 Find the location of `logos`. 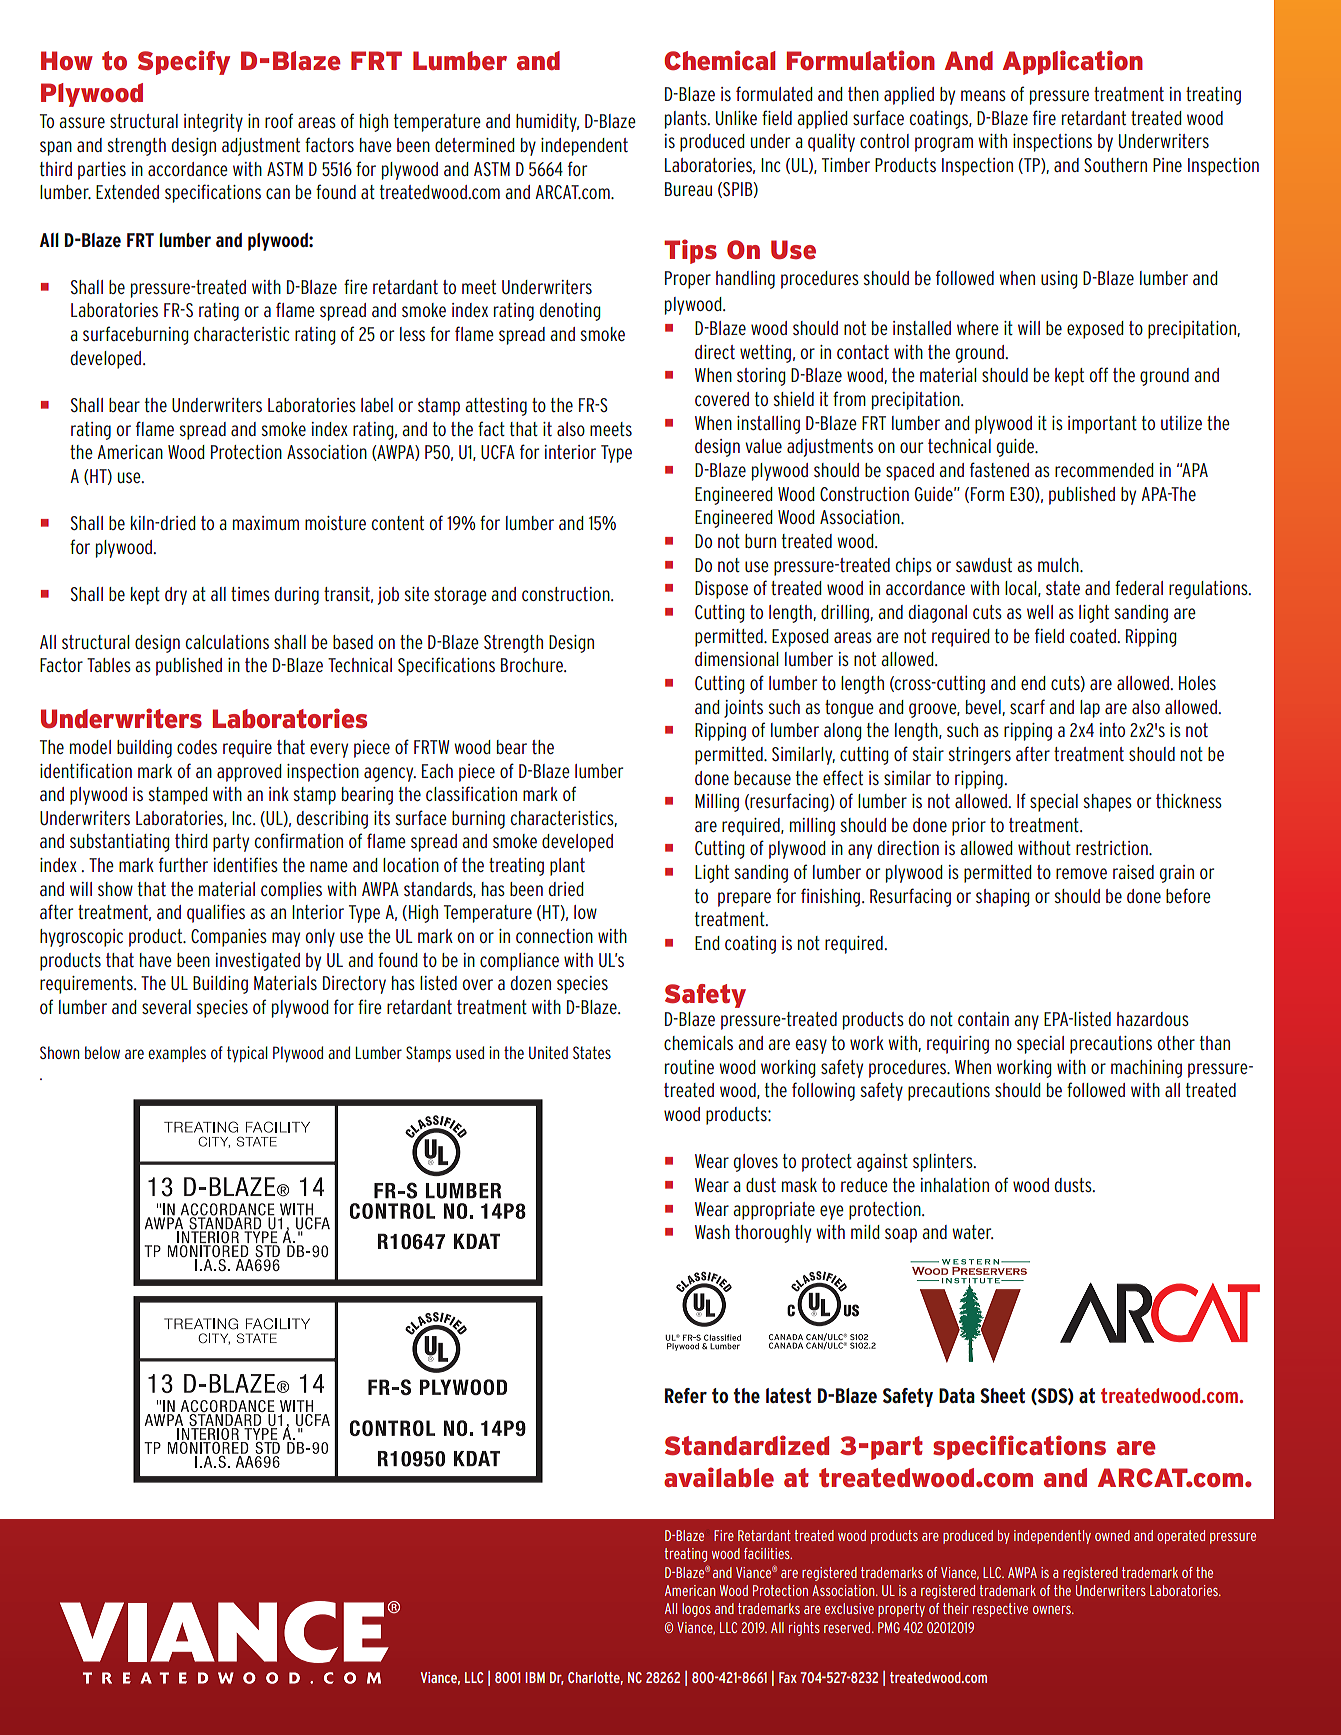

logos is located at coordinates (696, 1610).
